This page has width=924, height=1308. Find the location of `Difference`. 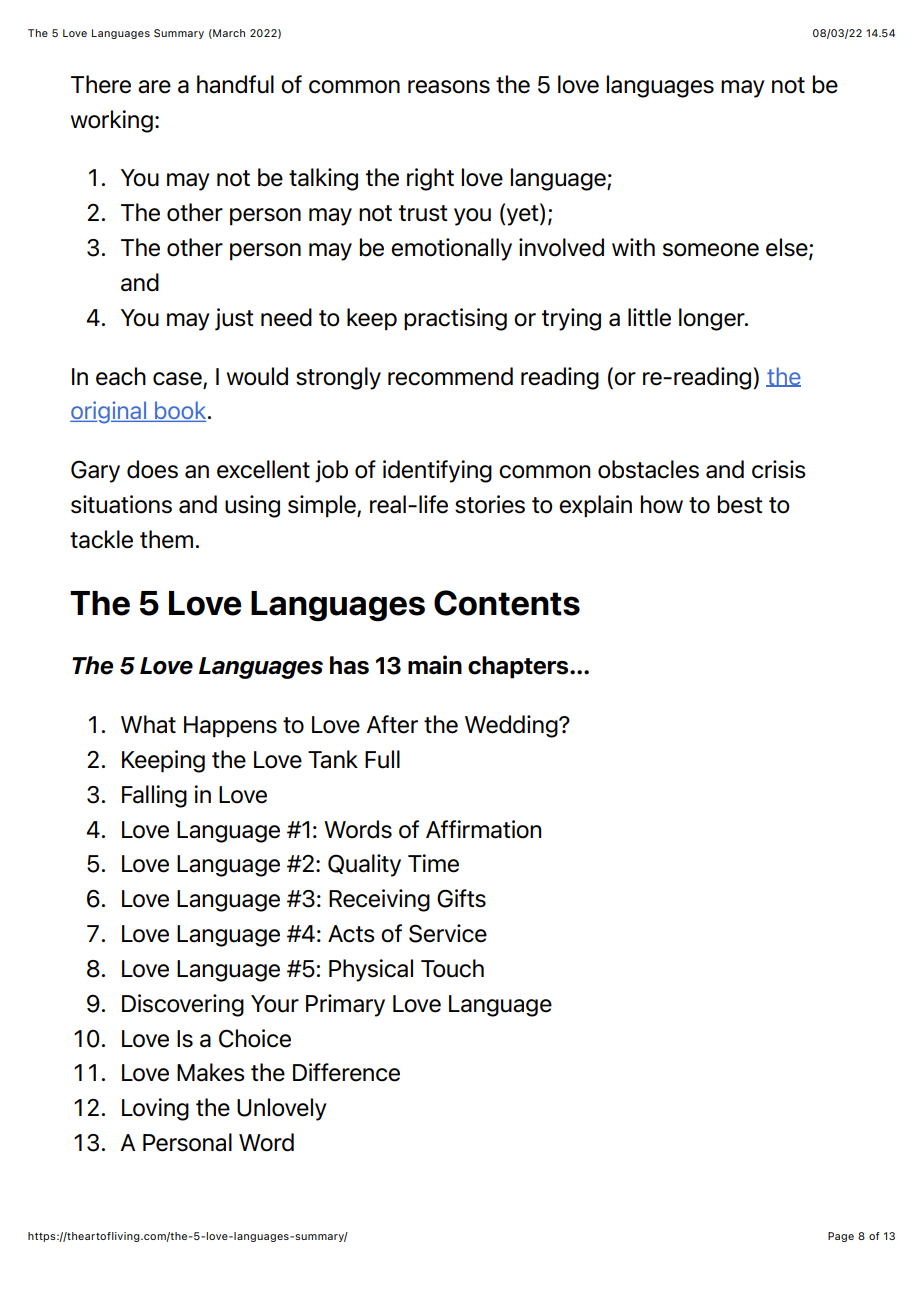

Difference is located at coordinates (346, 1072).
